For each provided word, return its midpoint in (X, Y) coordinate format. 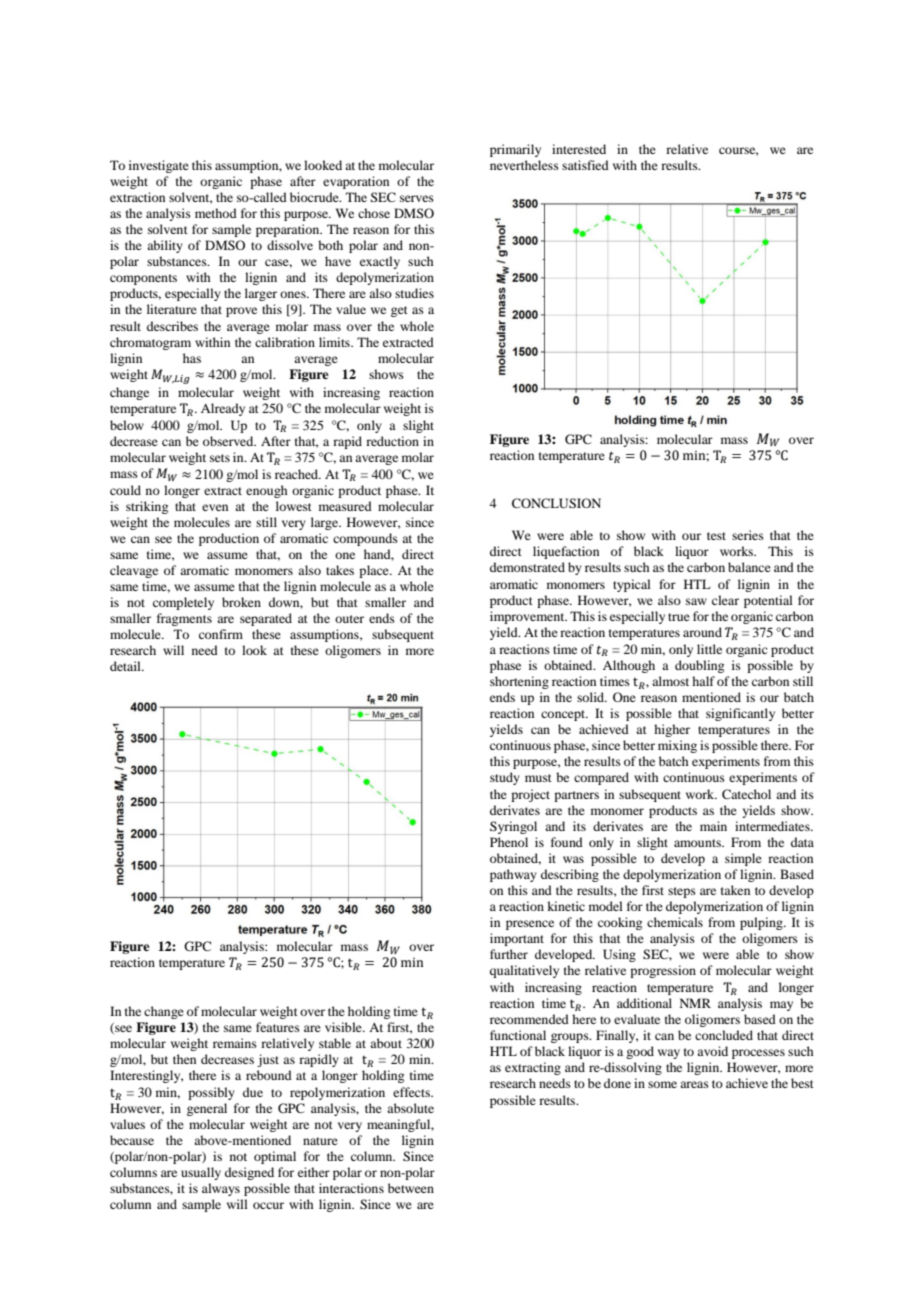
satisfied (585, 165)
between (411, 1188)
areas (694, 1084)
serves (417, 198)
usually (201, 1173)
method (216, 213)
